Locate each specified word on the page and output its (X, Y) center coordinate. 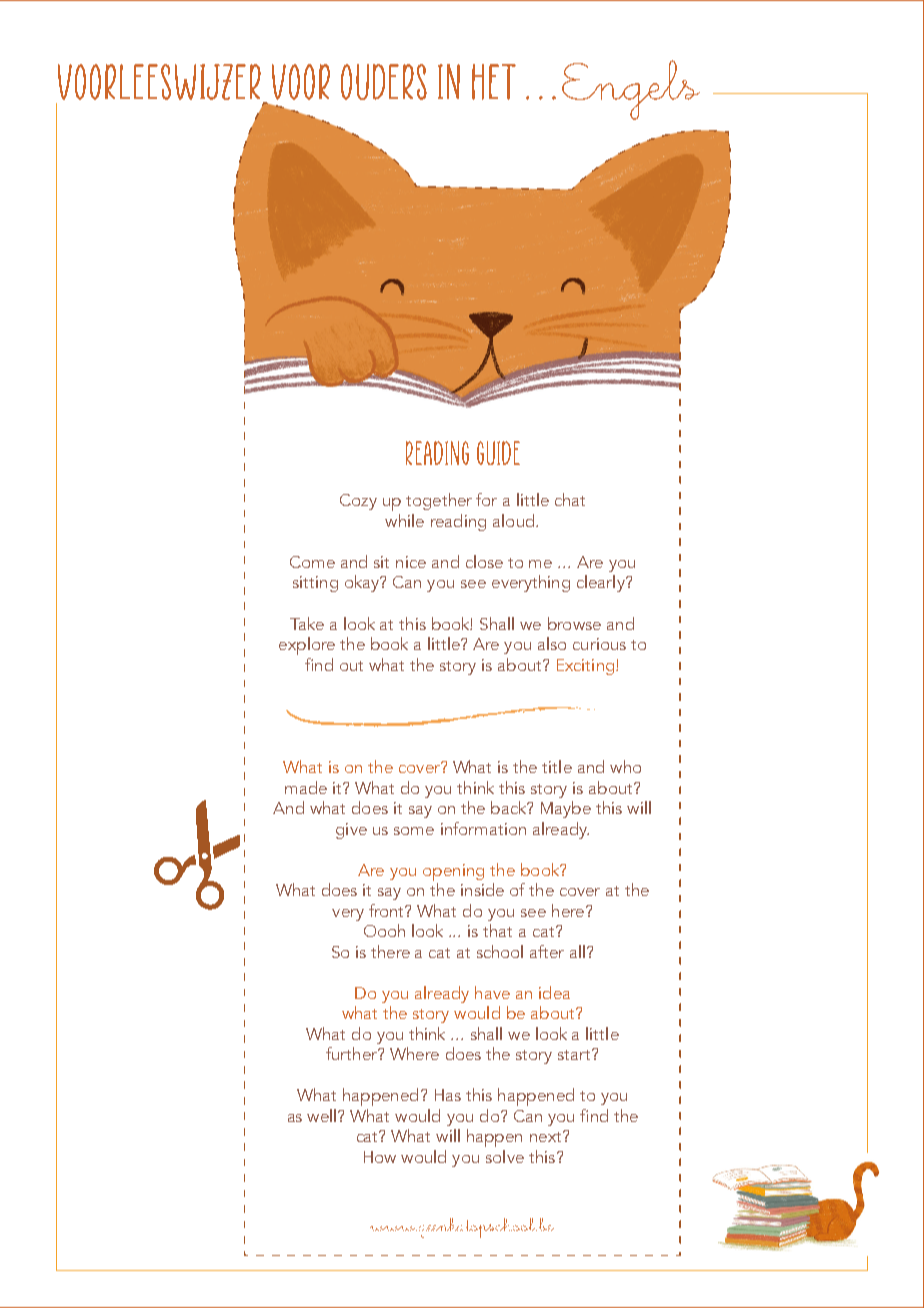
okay (363, 583)
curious (599, 644)
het (494, 82)
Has (448, 1095)
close (484, 561)
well (321, 1115)
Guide (498, 453)
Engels (631, 90)
